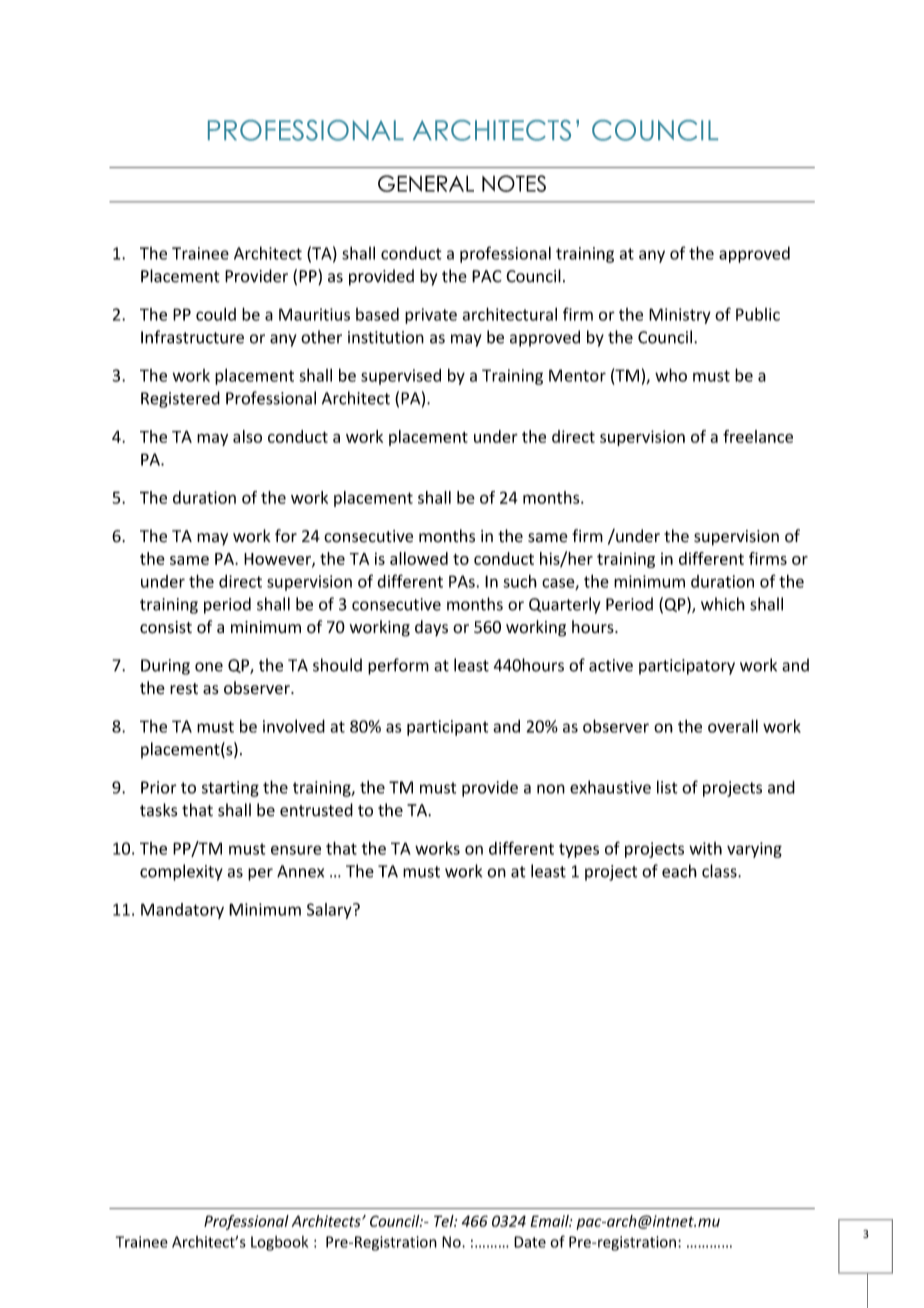 The width and height of the document is (924, 1308). What do you see at coordinates (680, 316) in the document?
I see `Ministry` at bounding box center [680, 316].
